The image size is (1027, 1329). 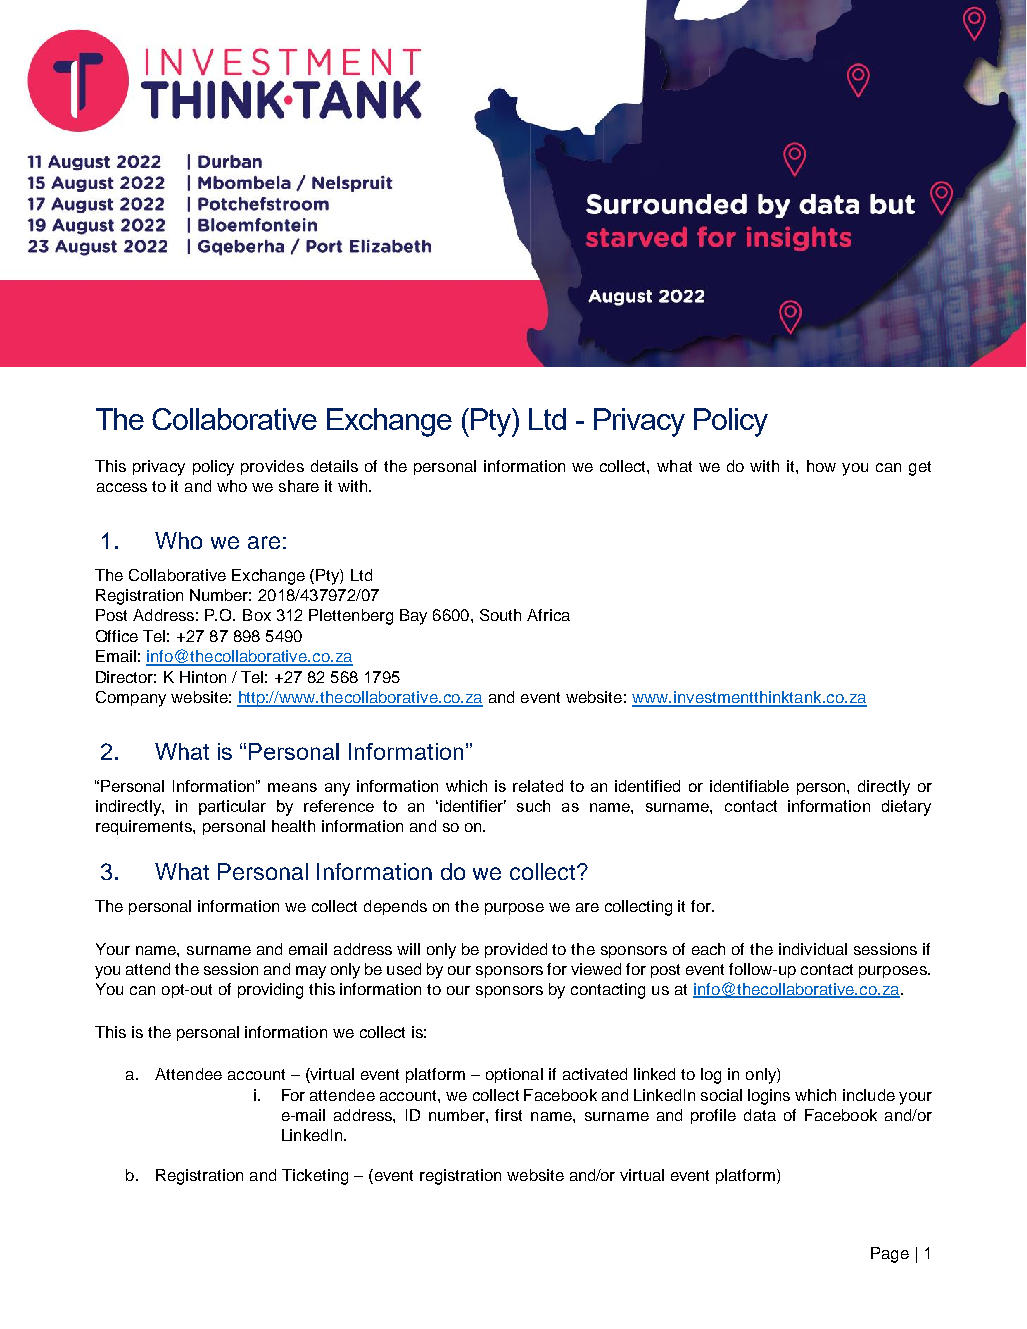 I want to click on such, so click(x=533, y=806).
